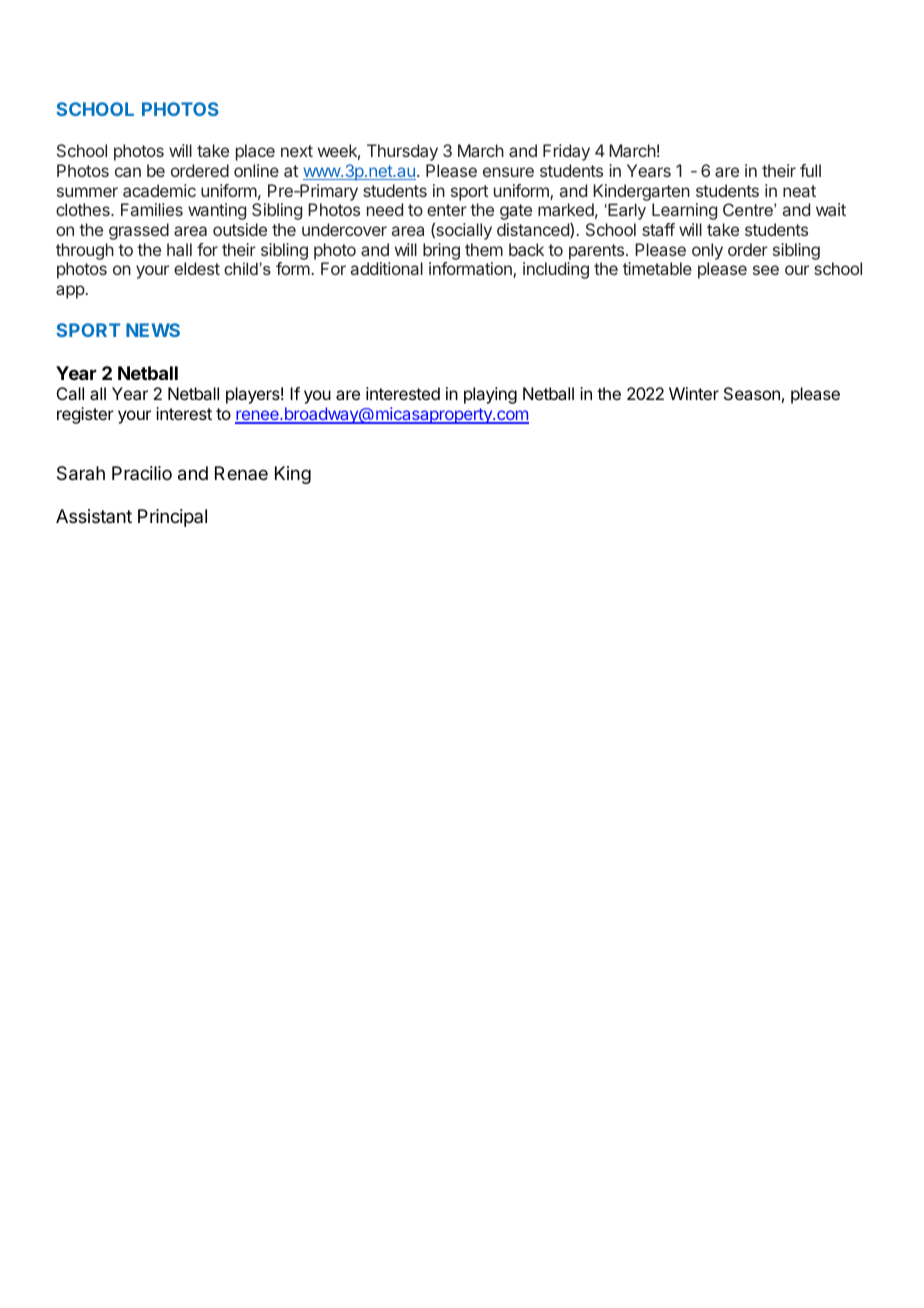 This image has height=1308, width=924. Describe the element at coordinates (810, 170) in the image. I see `full` at that location.
